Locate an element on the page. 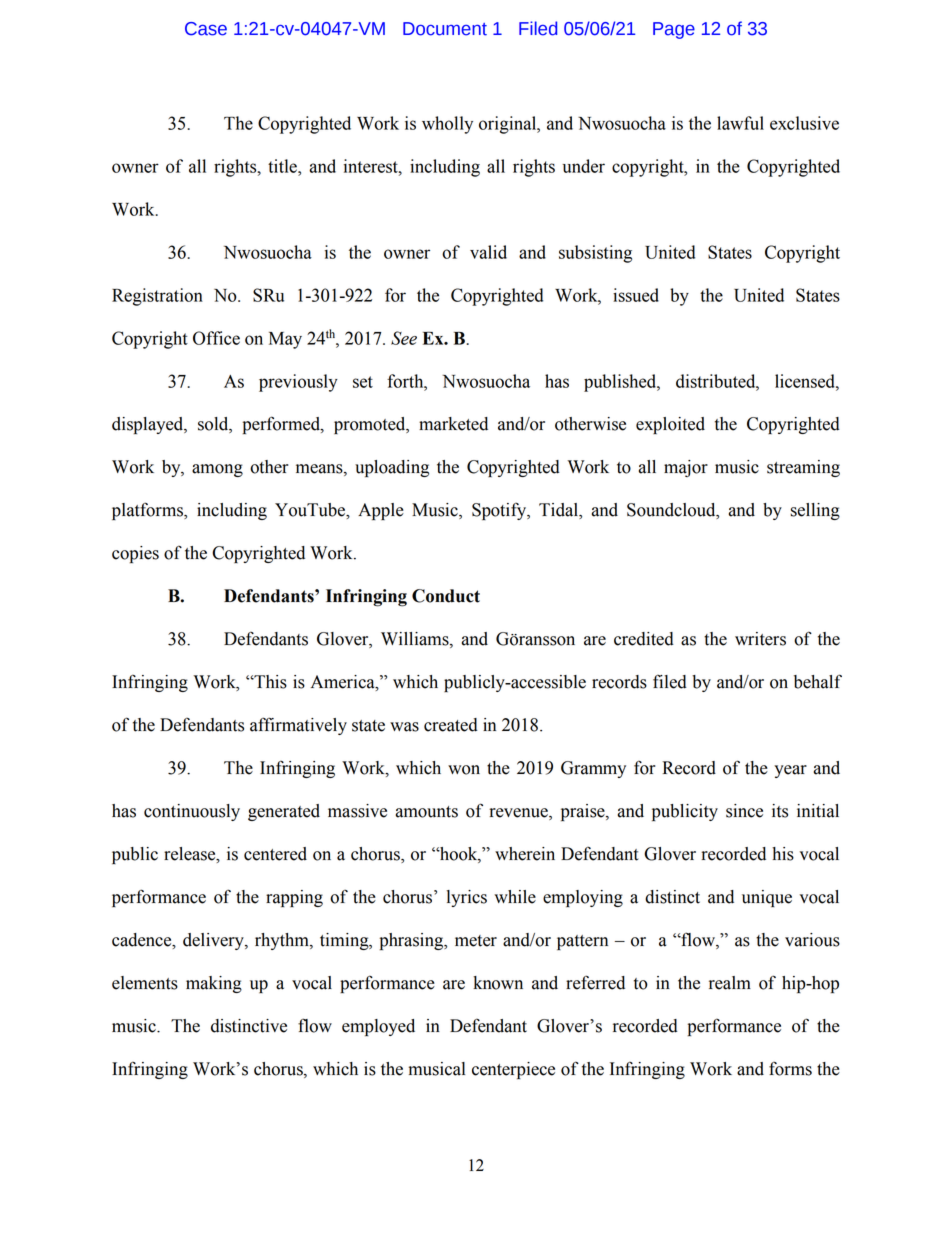 This document has height=1233, width=952. selling is located at coordinates (815, 511).
